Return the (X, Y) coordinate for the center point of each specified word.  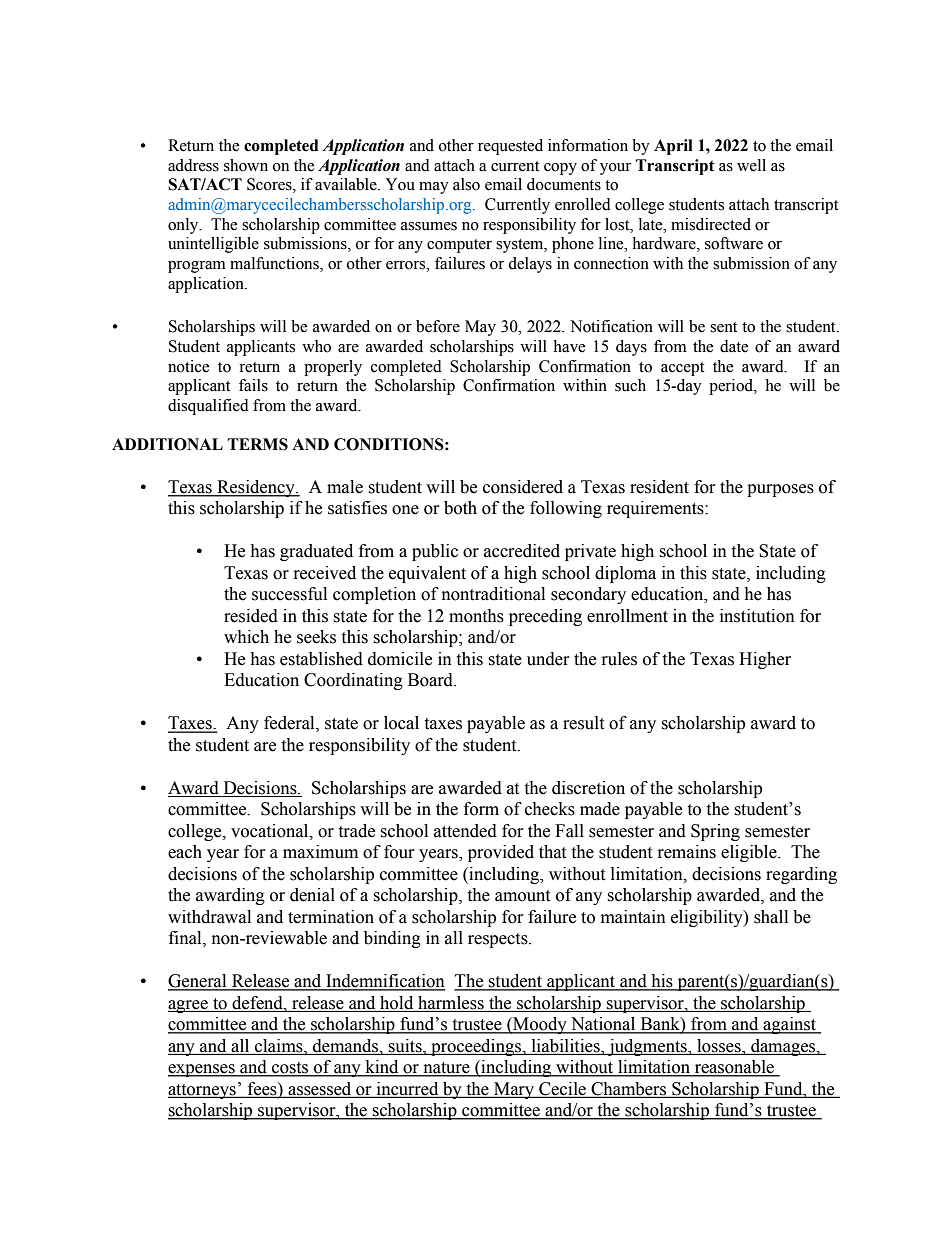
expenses (202, 1070)
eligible (750, 853)
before (438, 326)
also (466, 184)
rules (619, 659)
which (246, 637)
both (460, 508)
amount (522, 896)
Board (431, 680)
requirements (656, 509)
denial (312, 895)
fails (253, 385)
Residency (256, 488)
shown (246, 165)
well (751, 165)
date (734, 346)
